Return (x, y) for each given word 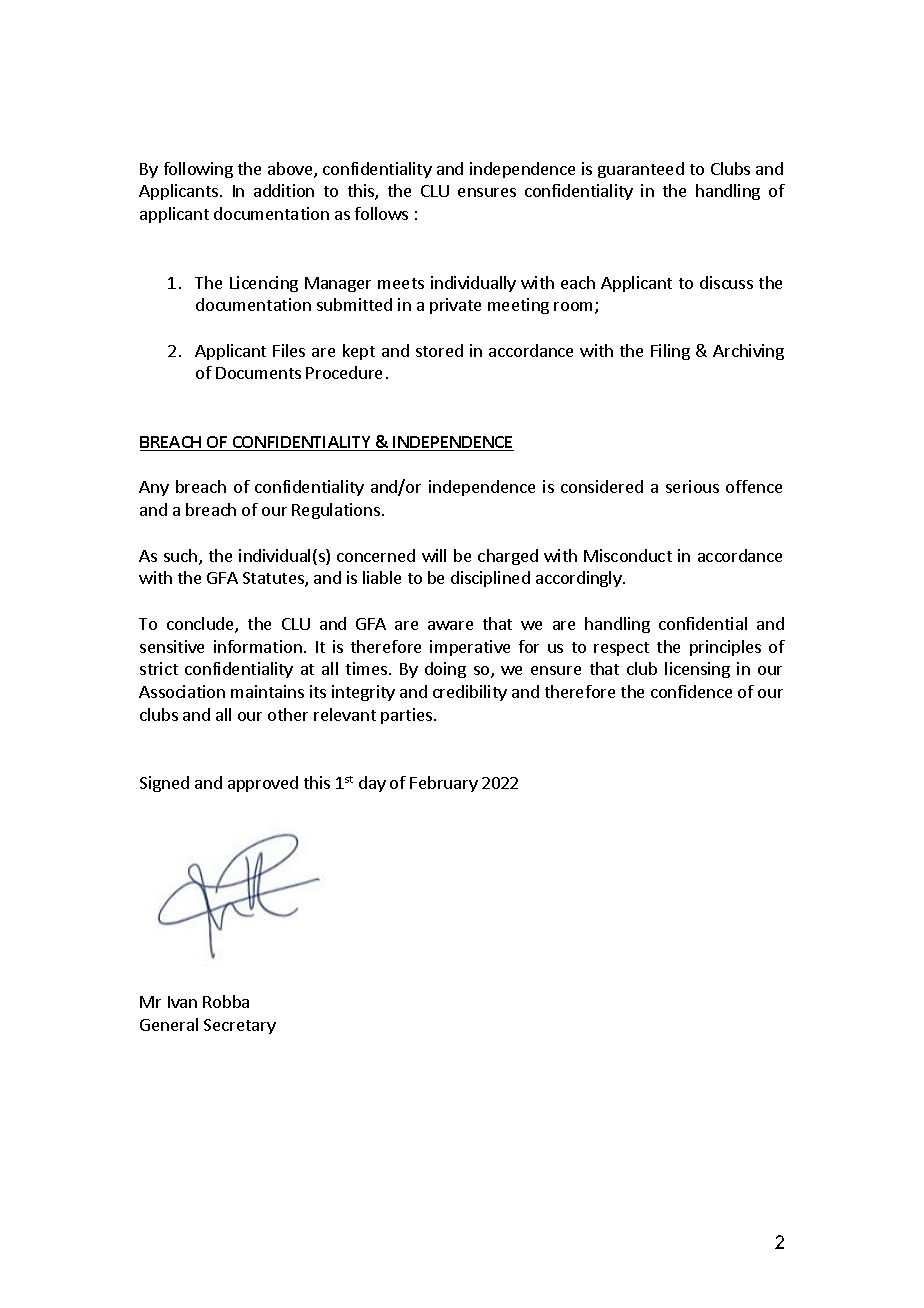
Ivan (182, 1002)
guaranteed (641, 170)
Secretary (240, 1026)
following (198, 170)
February (444, 784)
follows (381, 213)
